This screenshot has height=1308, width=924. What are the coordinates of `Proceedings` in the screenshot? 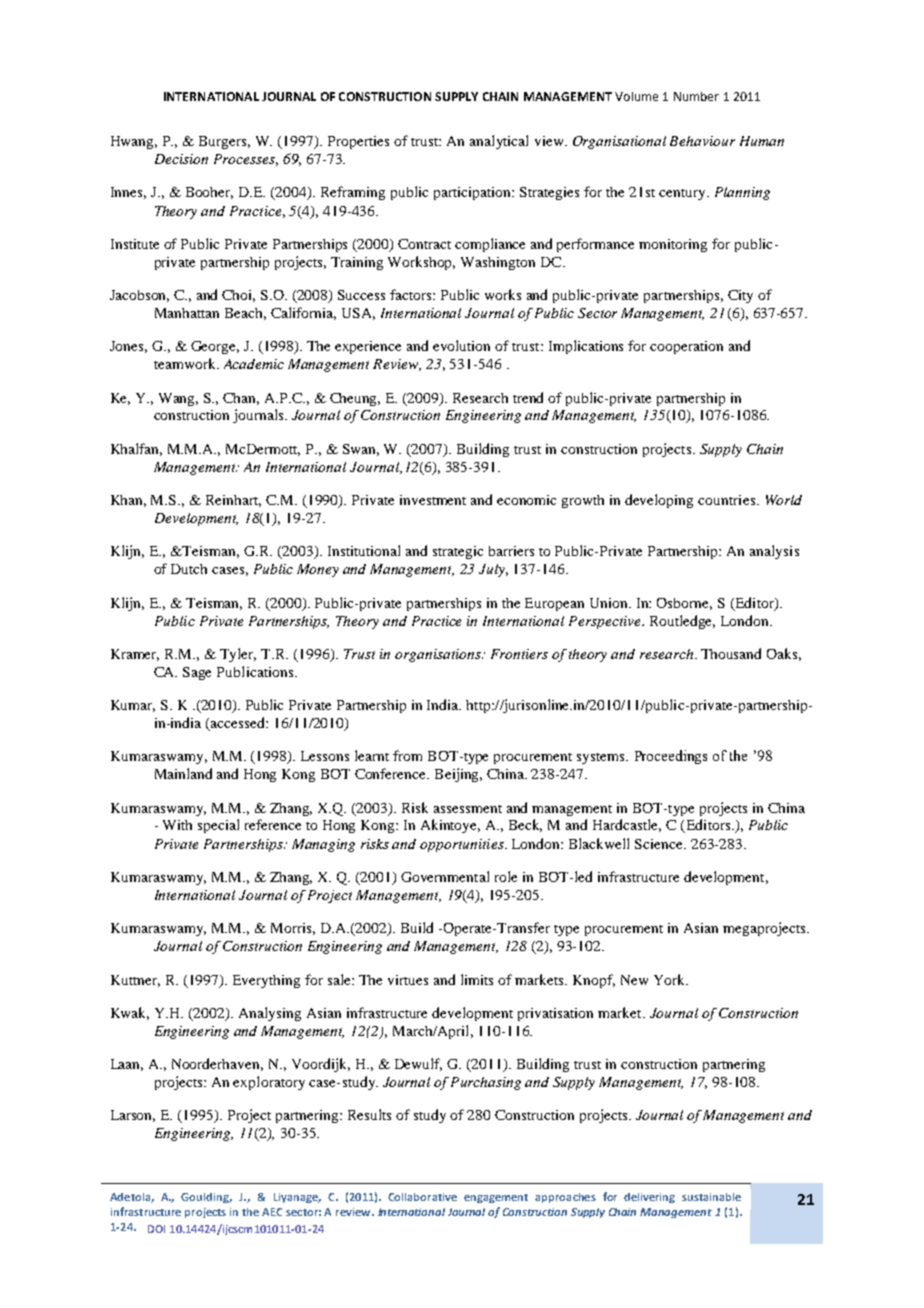 It's located at (671, 757).
